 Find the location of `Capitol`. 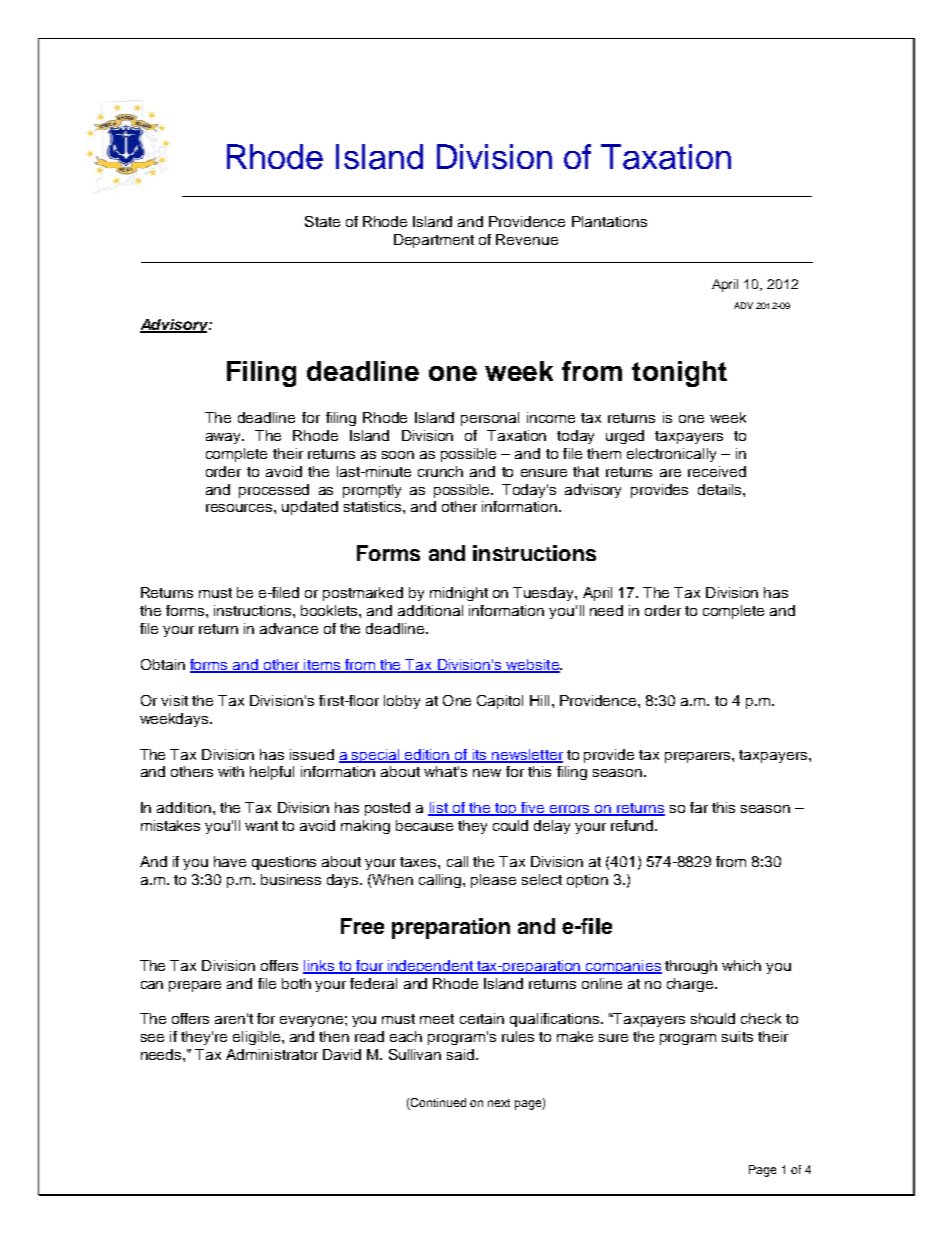

Capitol is located at coordinates (500, 702).
